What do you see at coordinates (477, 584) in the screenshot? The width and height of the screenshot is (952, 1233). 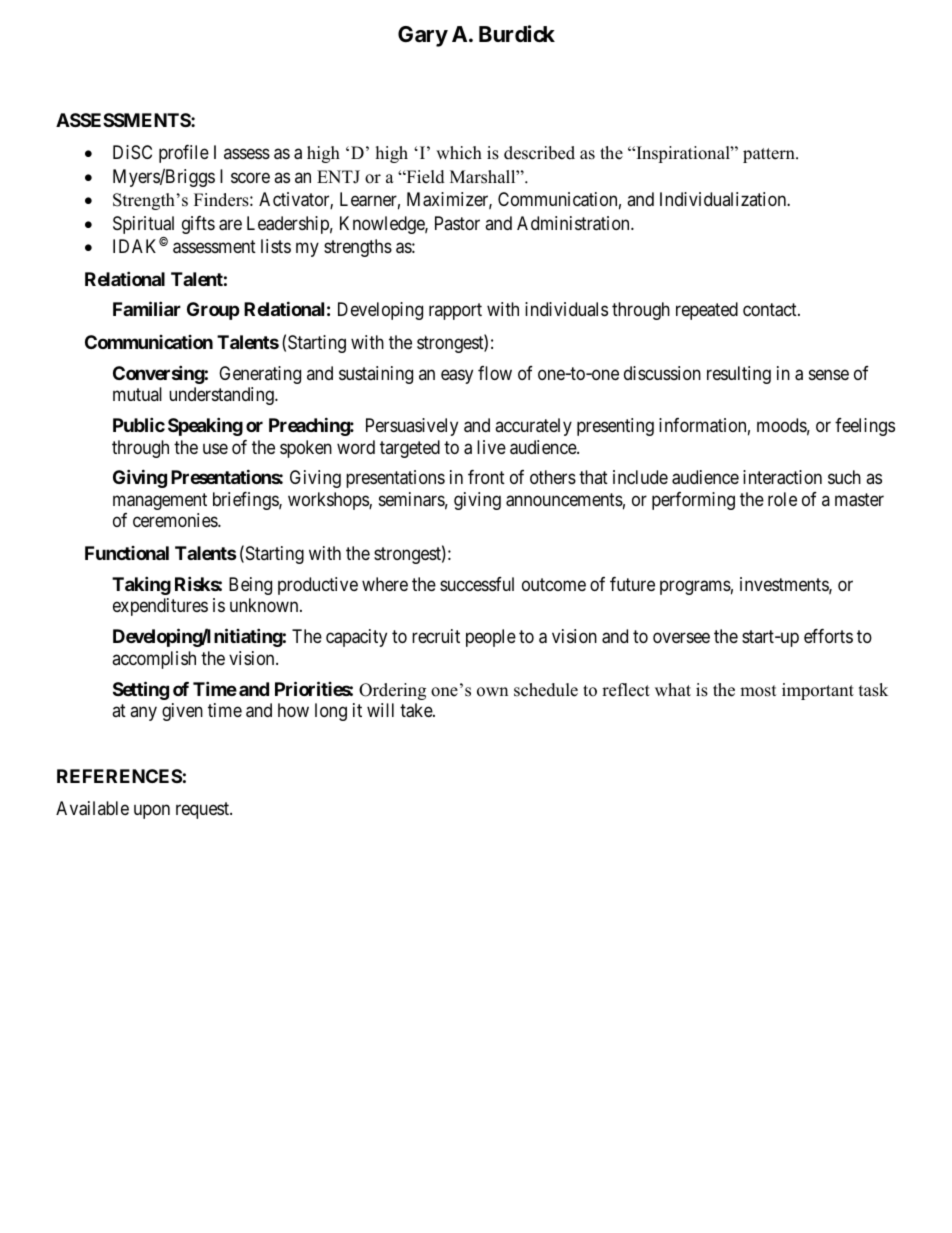 I see `successful` at bounding box center [477, 584].
